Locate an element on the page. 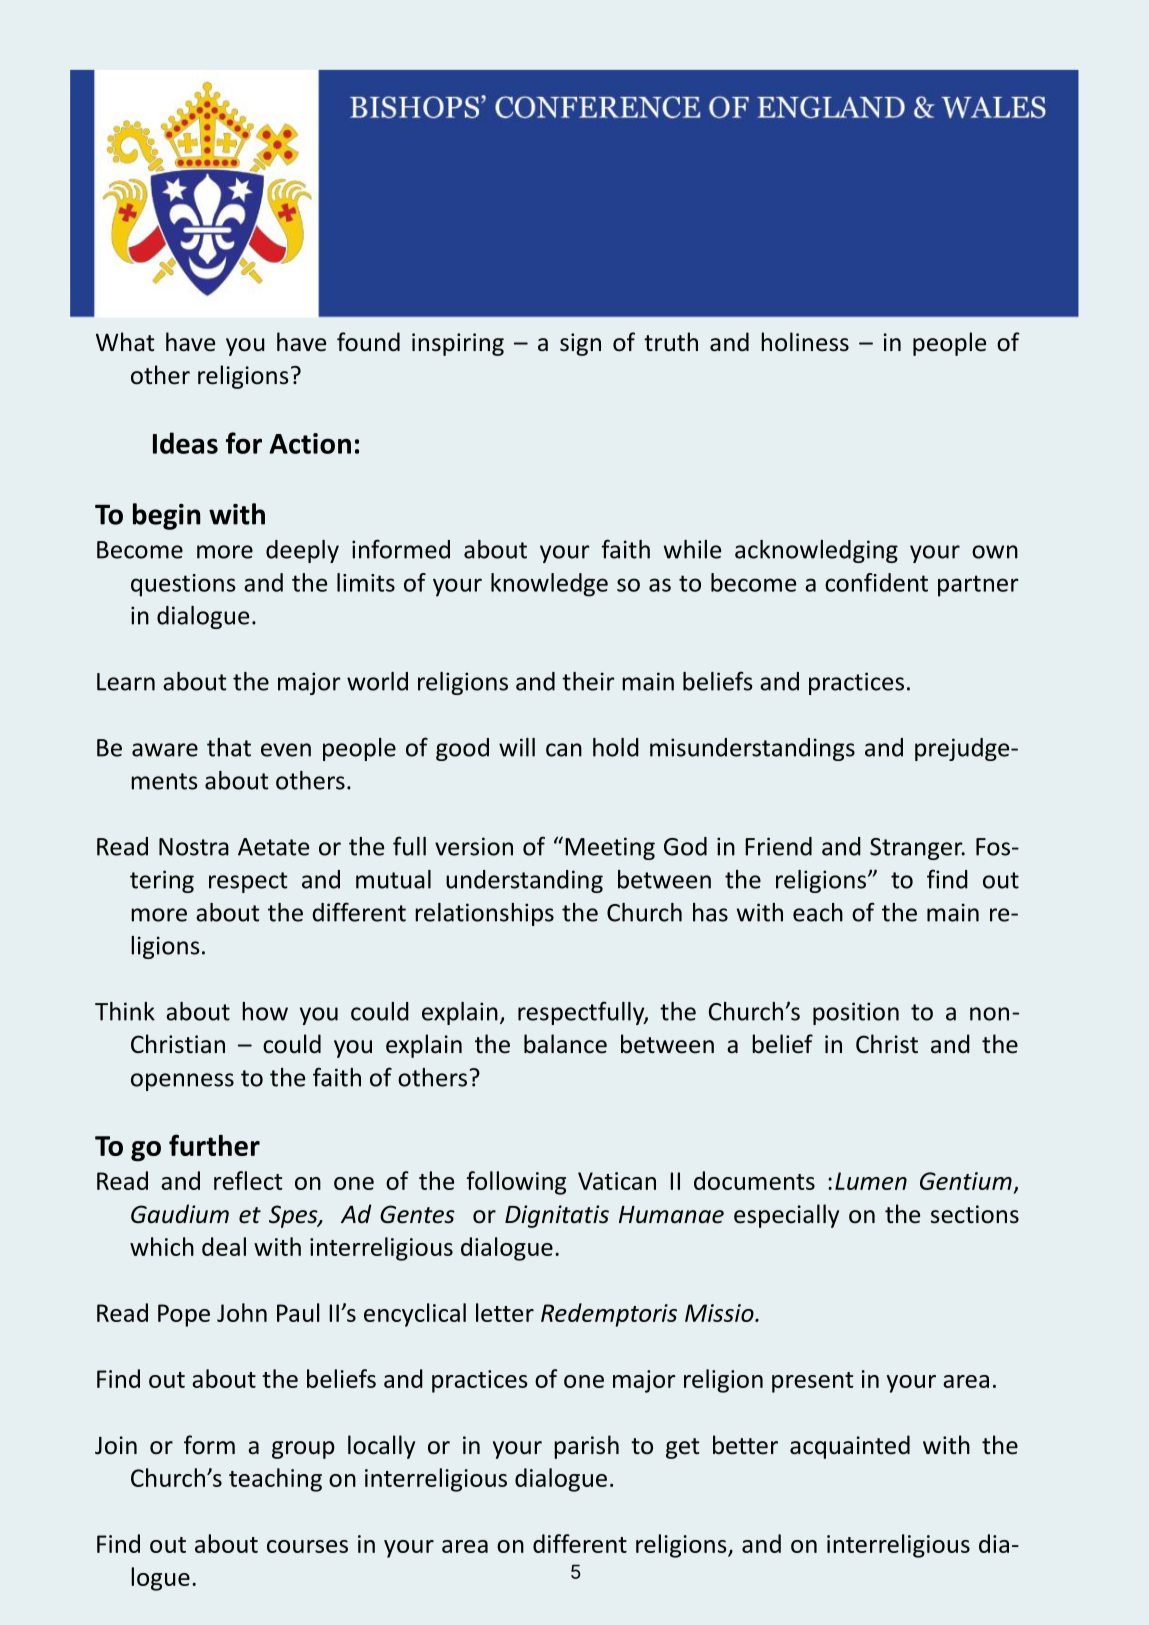 The width and height of the page is (1149, 1625). that is located at coordinates (229, 747).
